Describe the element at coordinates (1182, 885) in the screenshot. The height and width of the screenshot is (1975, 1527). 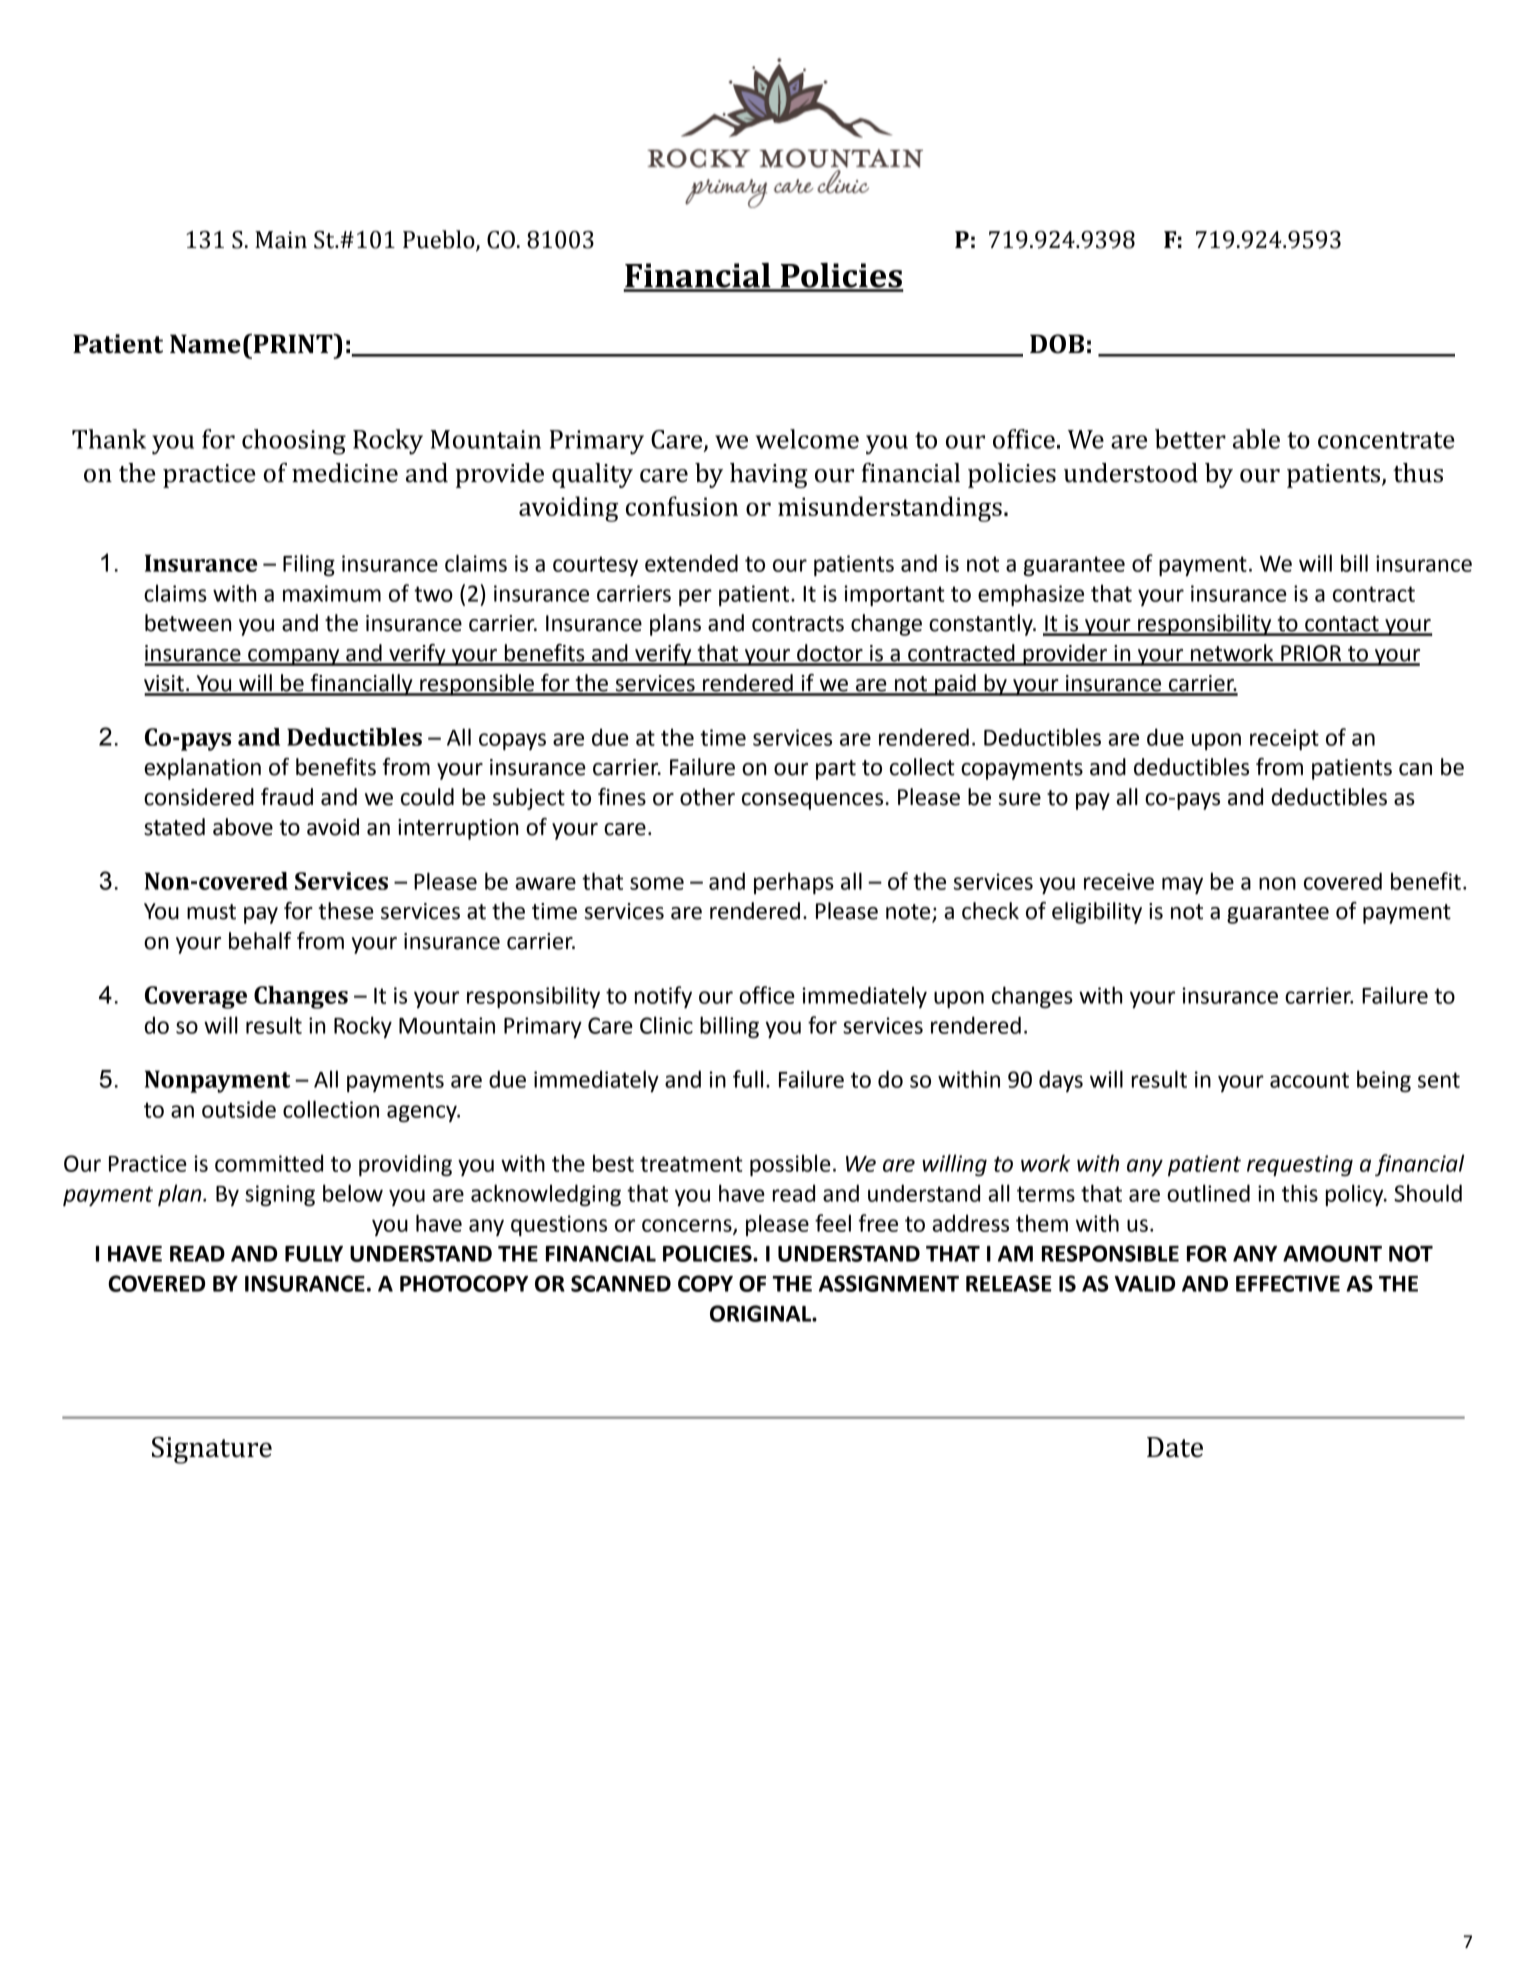
I see `may` at that location.
